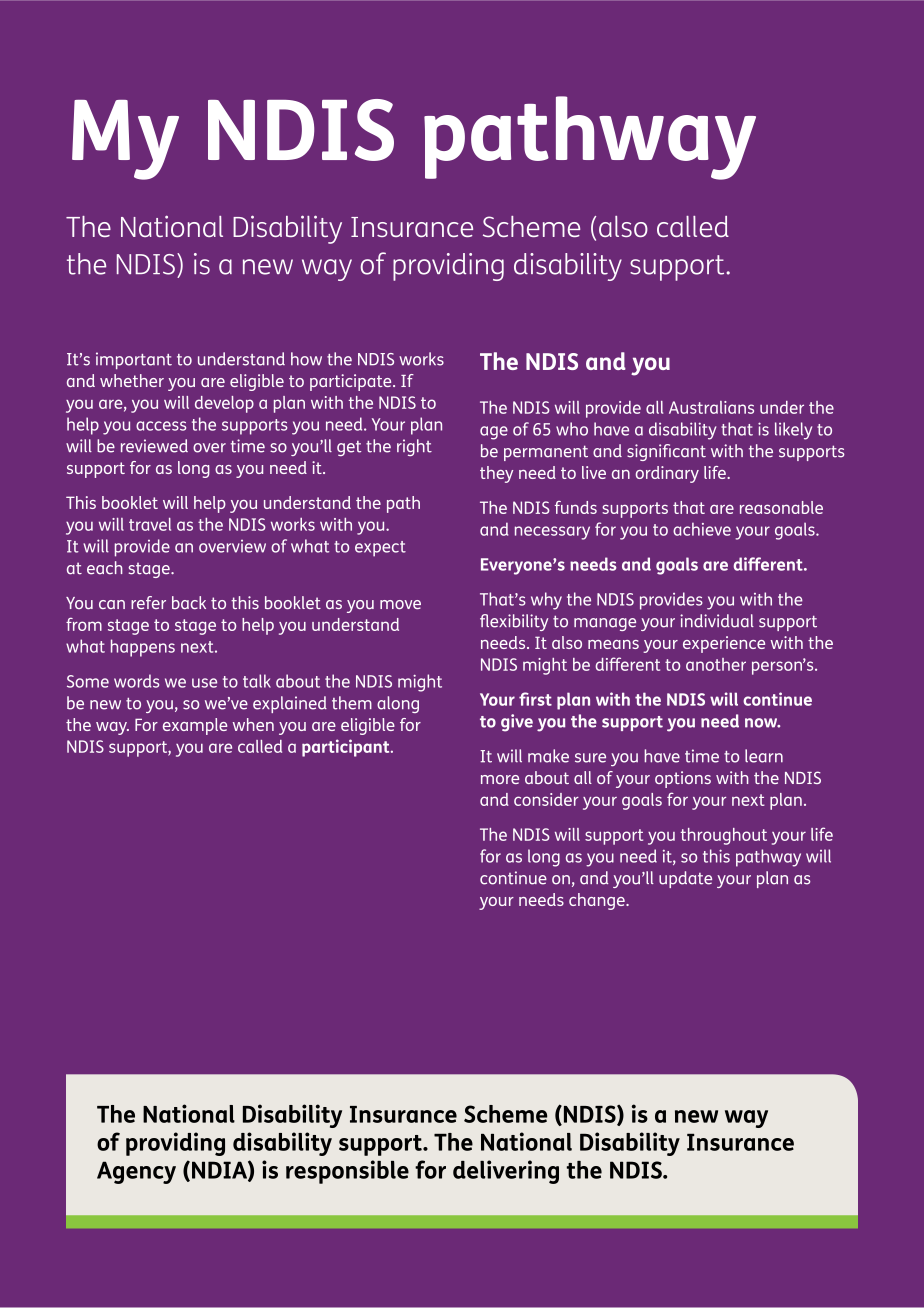  Describe the element at coordinates (260, 746) in the page. I see `called` at that location.
